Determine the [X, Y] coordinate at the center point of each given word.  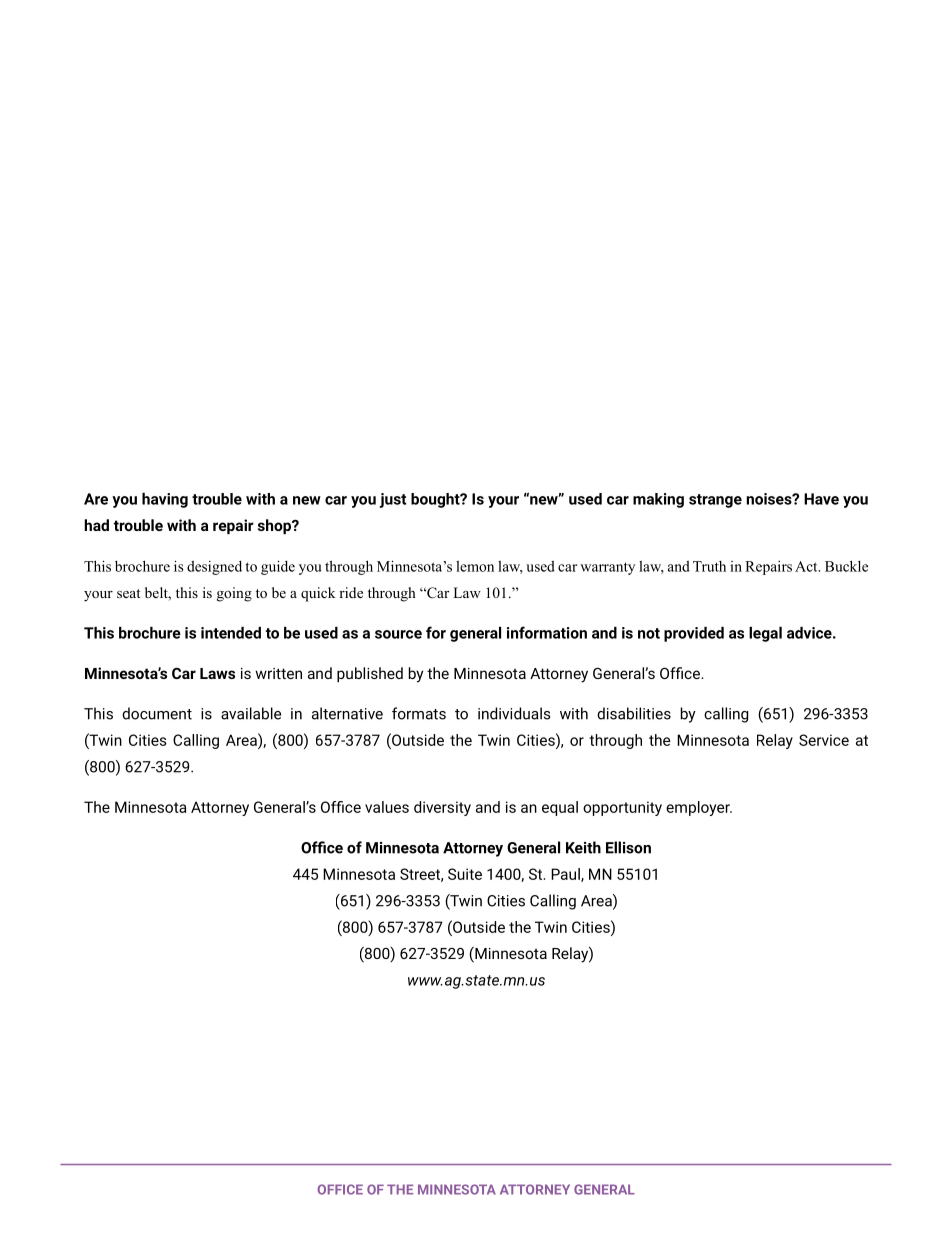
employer [699, 808]
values [387, 807]
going [234, 594]
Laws [217, 673]
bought [436, 500]
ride [351, 592]
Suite [465, 874]
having [165, 500]
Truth [709, 566]
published [370, 674]
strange [715, 501]
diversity [442, 808]
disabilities [634, 713]
